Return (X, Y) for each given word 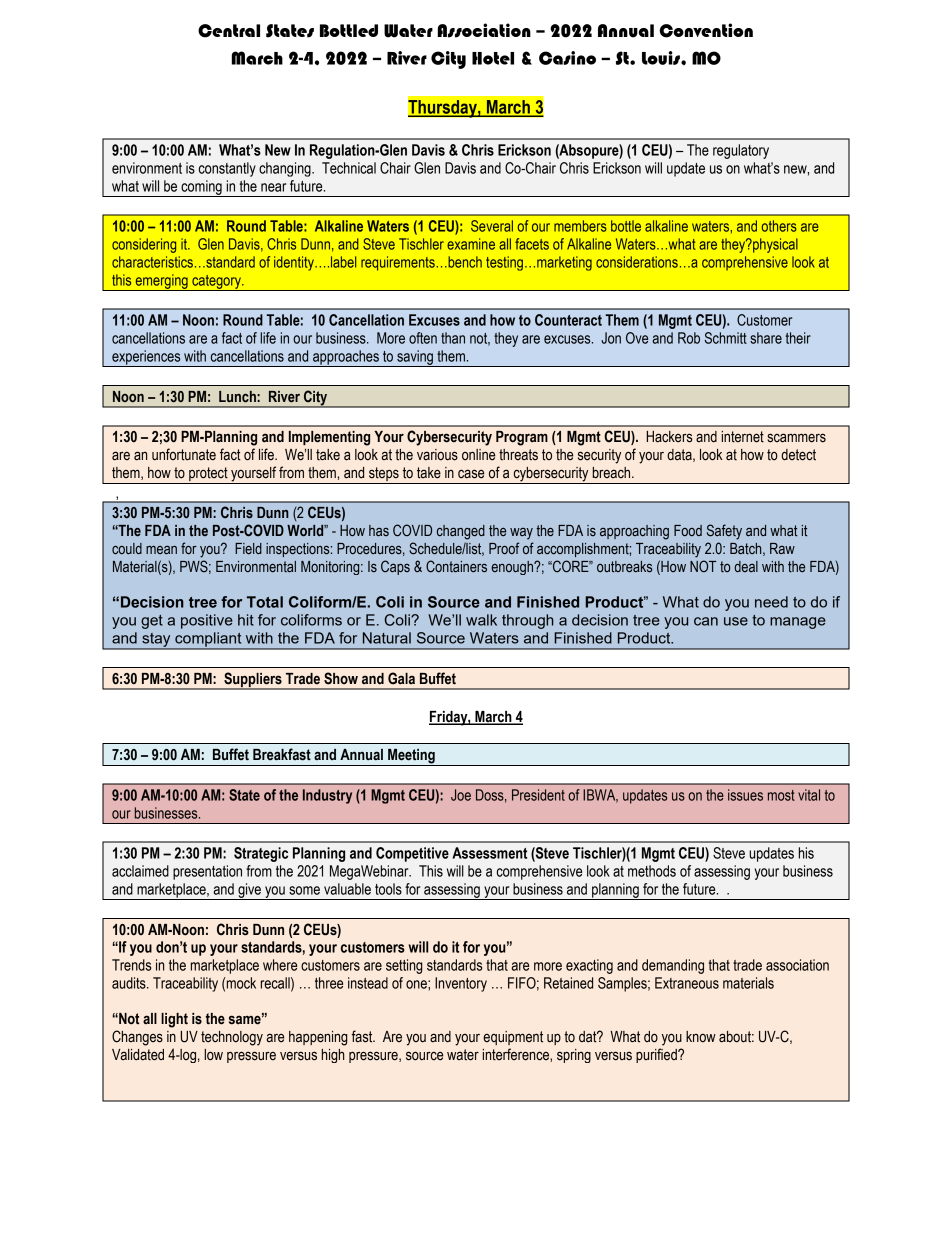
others (779, 226)
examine (471, 244)
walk (481, 620)
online (478, 455)
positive (207, 621)
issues (745, 795)
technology (232, 1038)
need (771, 602)
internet (743, 437)
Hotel (493, 58)
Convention (706, 30)
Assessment (489, 853)
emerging (161, 282)
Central (229, 31)
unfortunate (184, 454)
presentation (207, 872)
